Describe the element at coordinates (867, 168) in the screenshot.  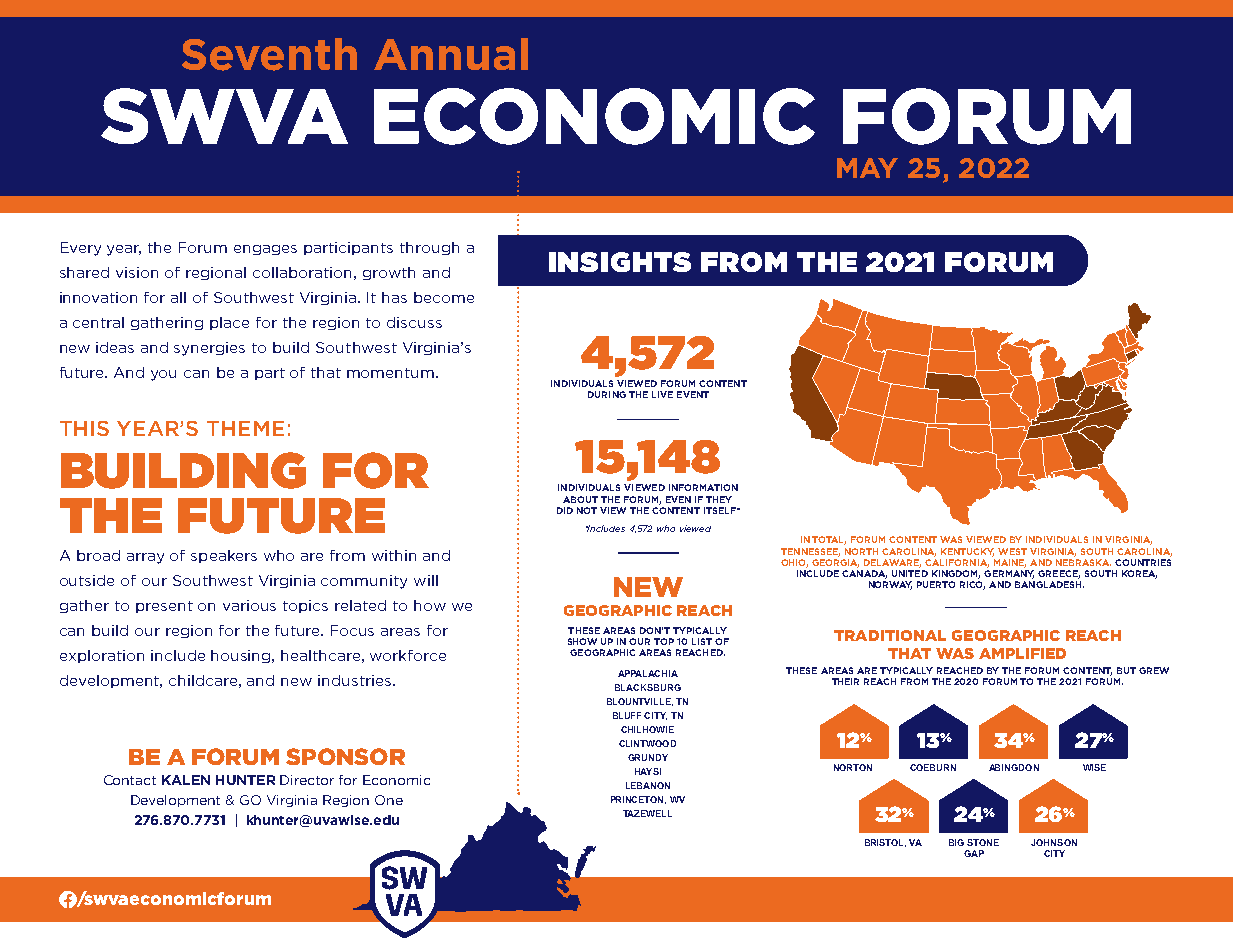
I see `MAY` at that location.
